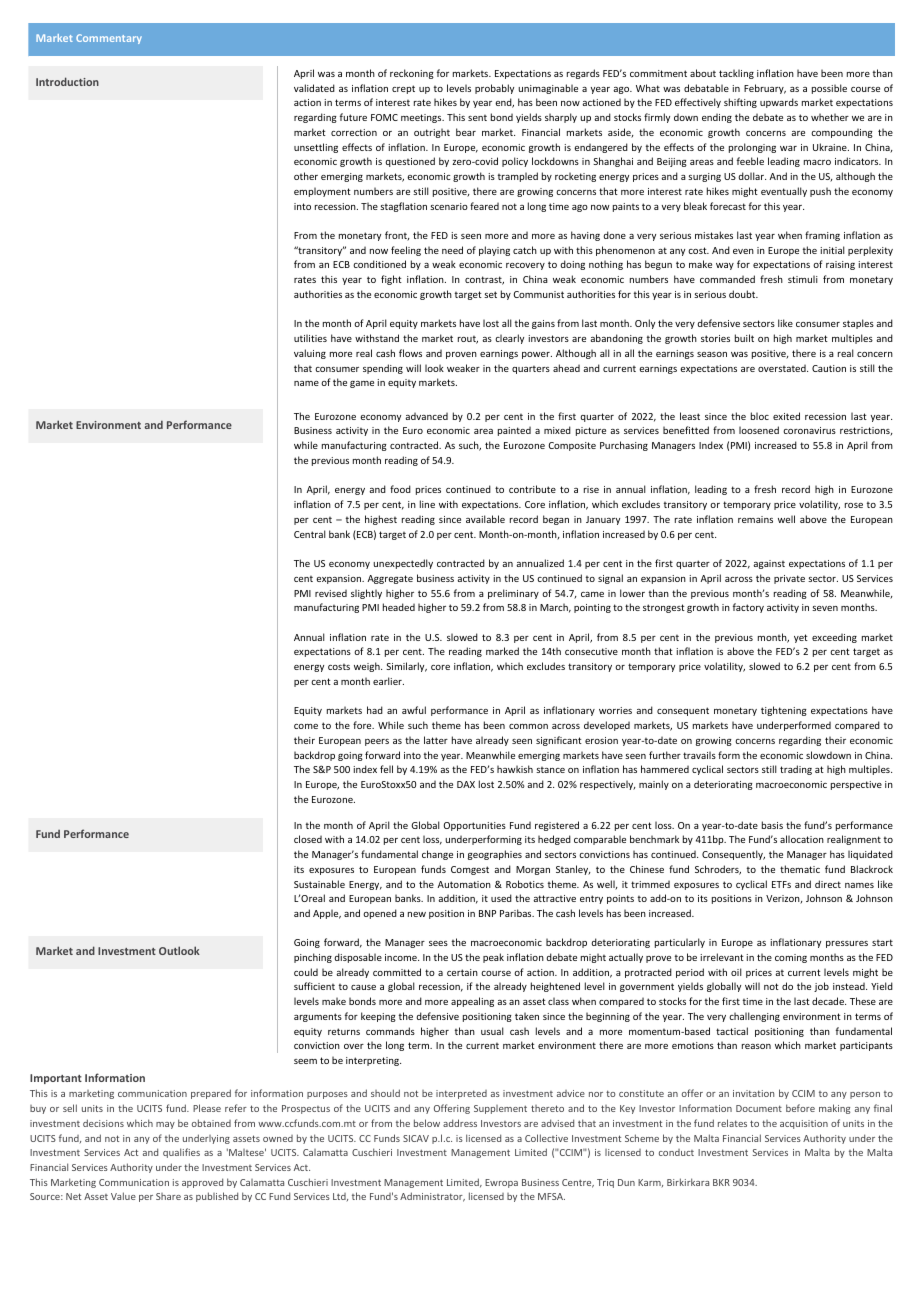  Describe the element at coordinates (494, 89) in the screenshot. I see `probably` at that location.
